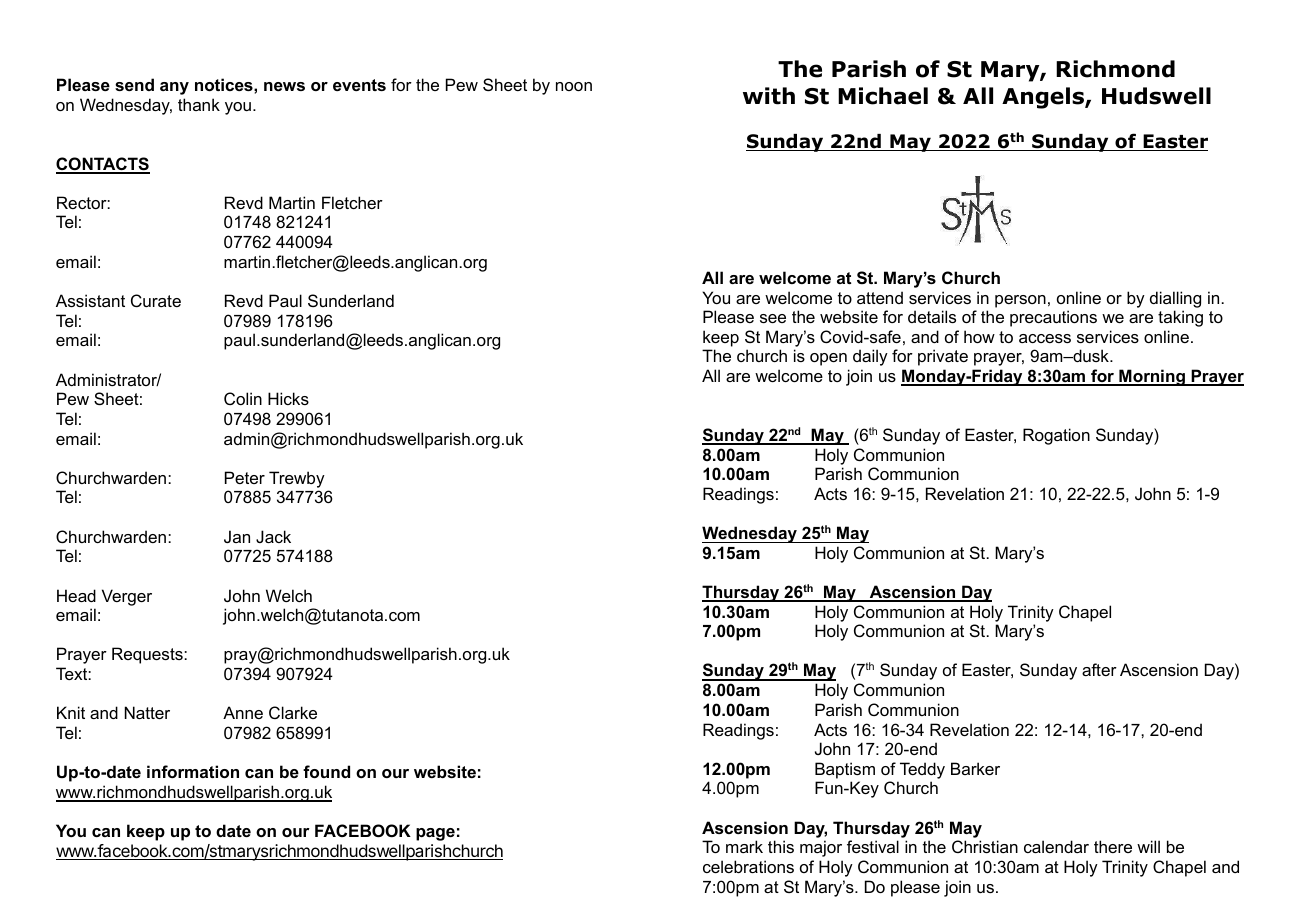  What do you see at coordinates (245, 477) in the screenshot?
I see `Peter` at bounding box center [245, 477].
